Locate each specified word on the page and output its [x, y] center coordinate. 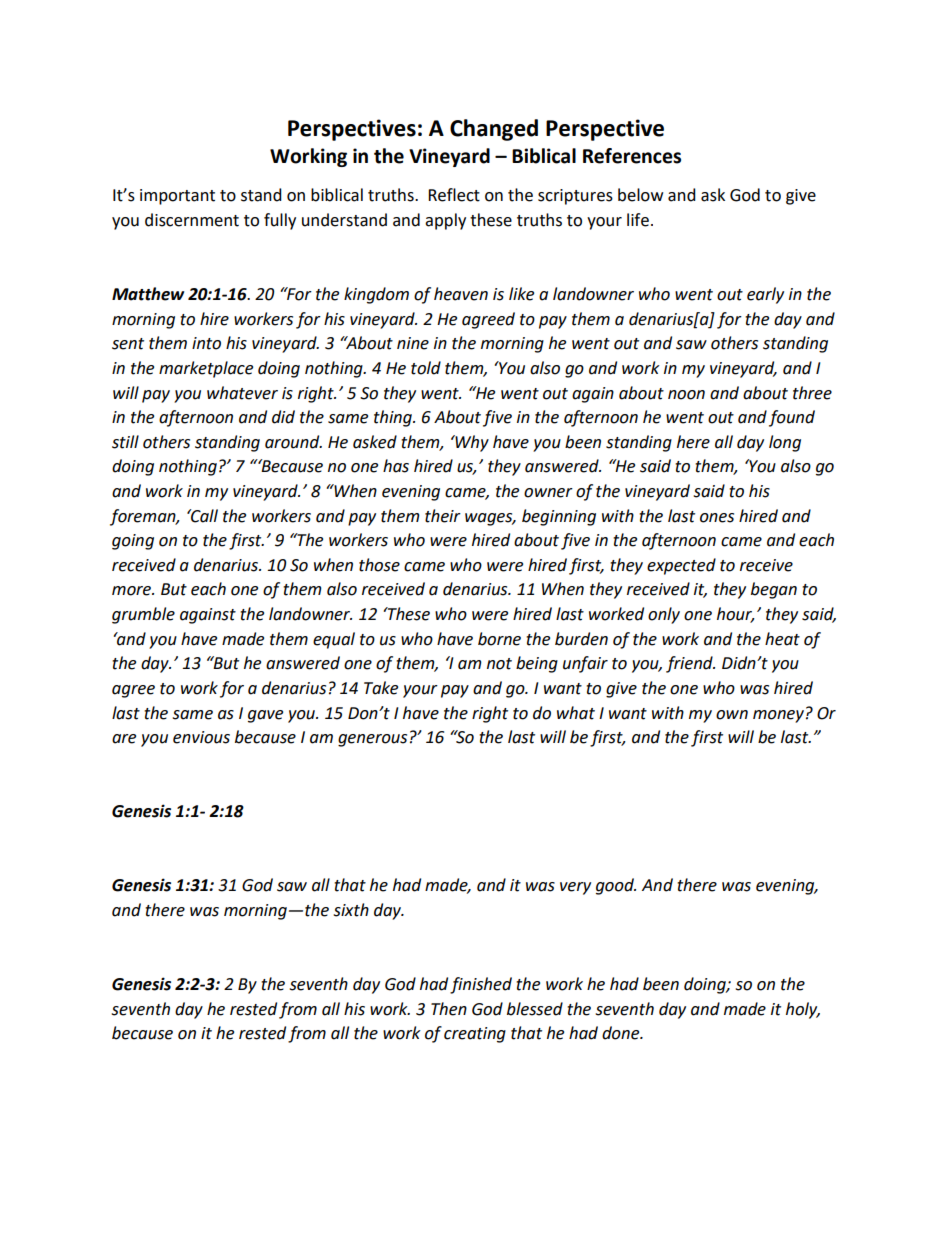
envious [201, 737]
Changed [494, 130]
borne [499, 639]
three [812, 393]
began [774, 590]
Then [449, 1009]
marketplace [206, 369]
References [632, 156]
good [616, 886]
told [426, 368]
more [133, 591]
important [177, 197]
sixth [351, 910]
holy [803, 1010]
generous [372, 740]
